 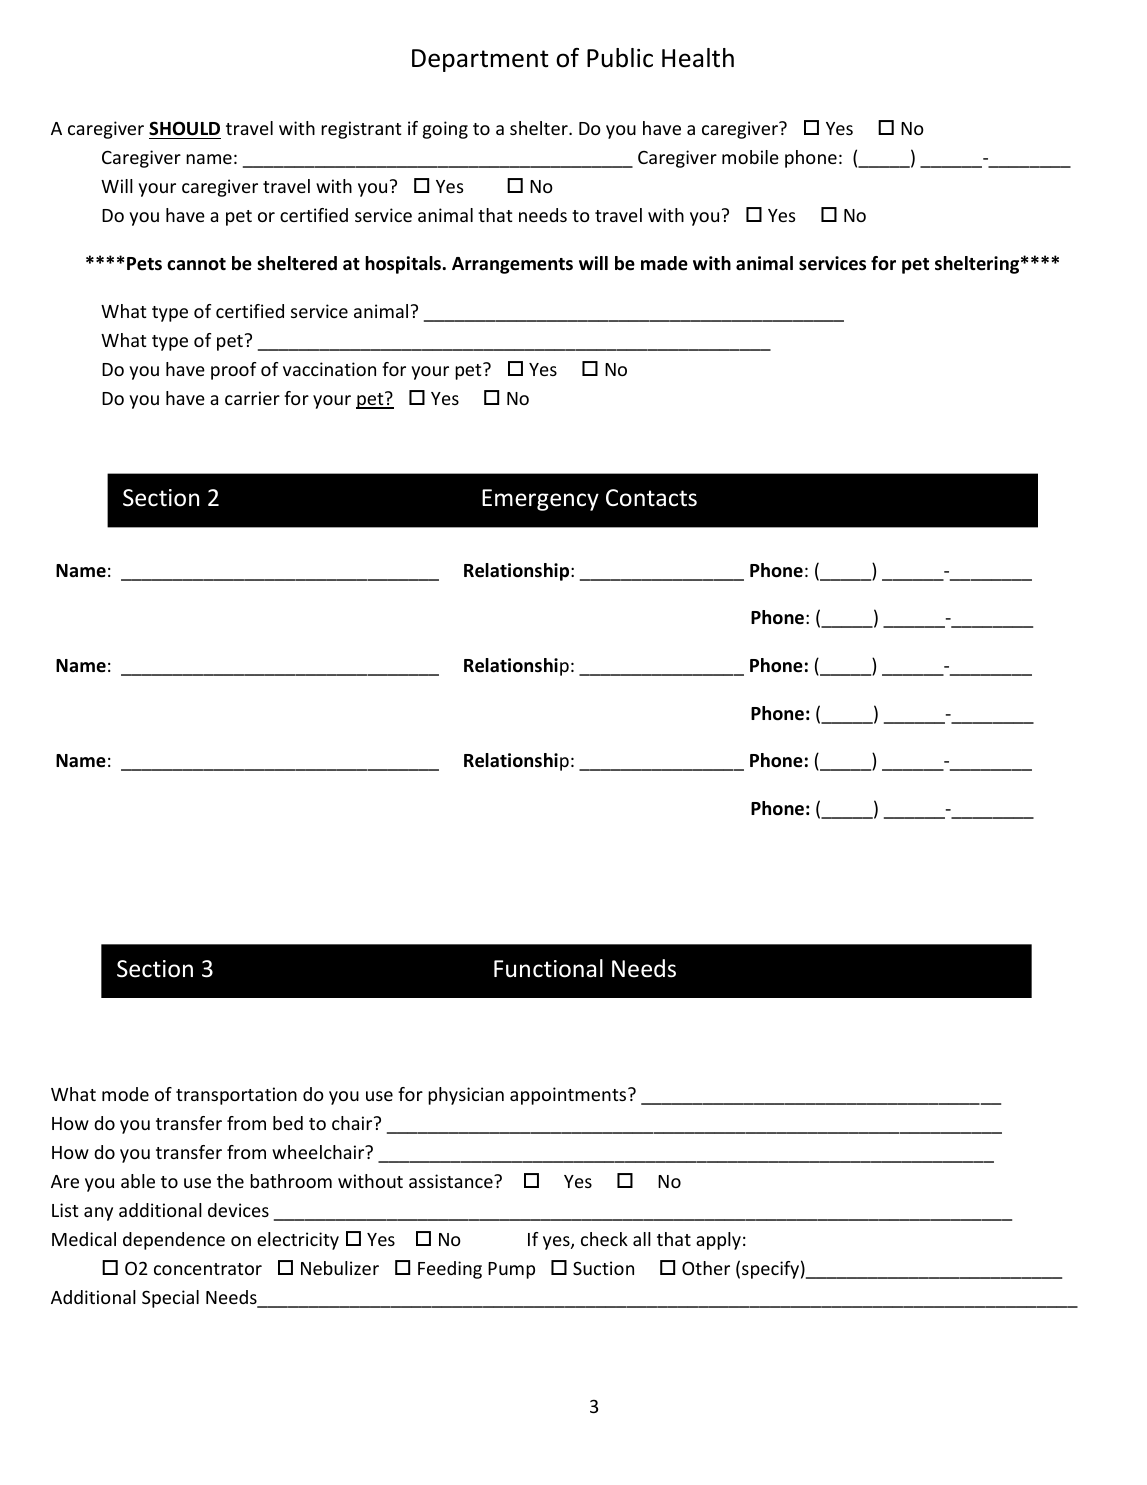 I want to click on SHOULD, so click(x=185, y=130).
